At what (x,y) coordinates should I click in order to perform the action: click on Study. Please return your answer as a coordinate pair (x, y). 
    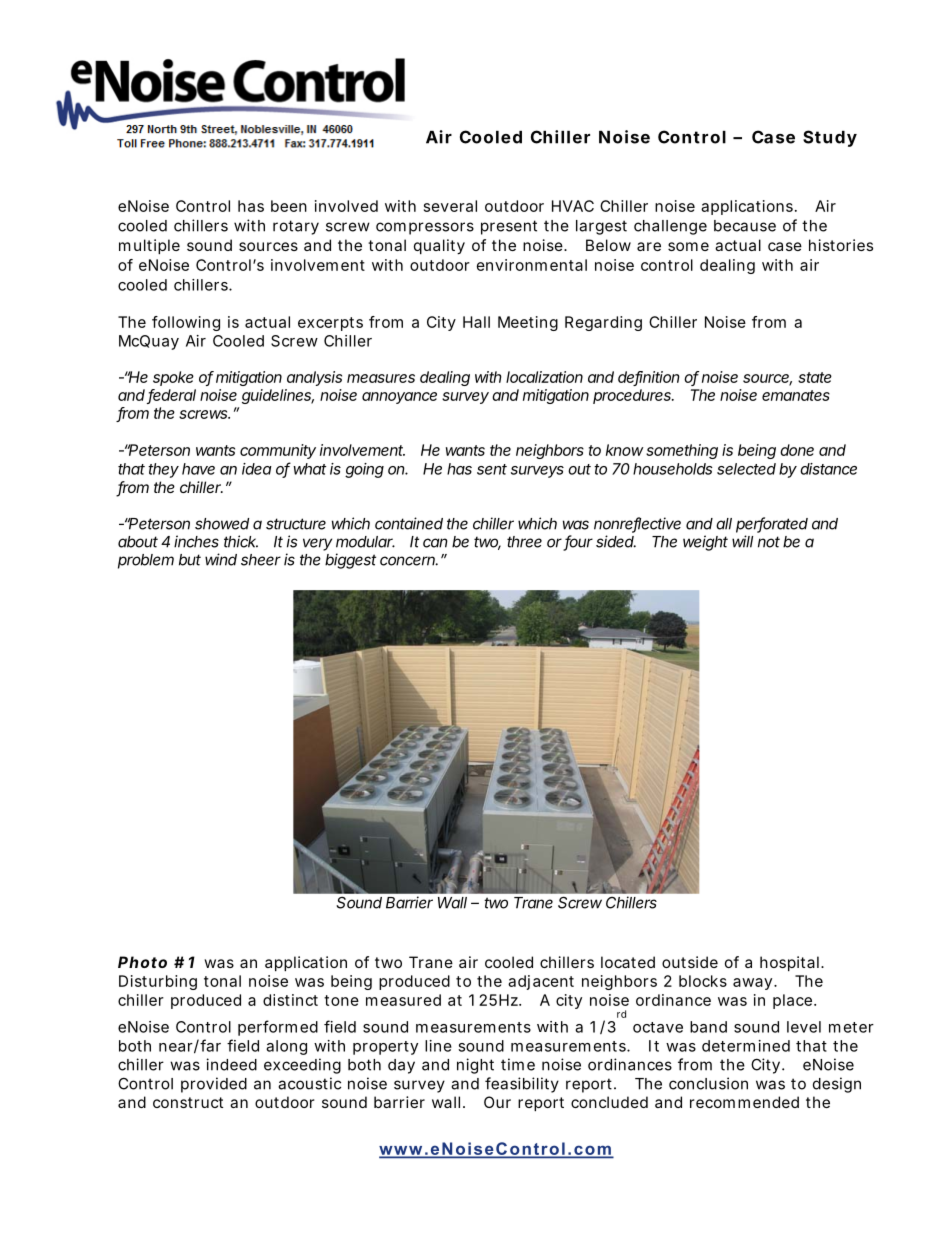
    Looking at the image, I should click on (830, 138).
